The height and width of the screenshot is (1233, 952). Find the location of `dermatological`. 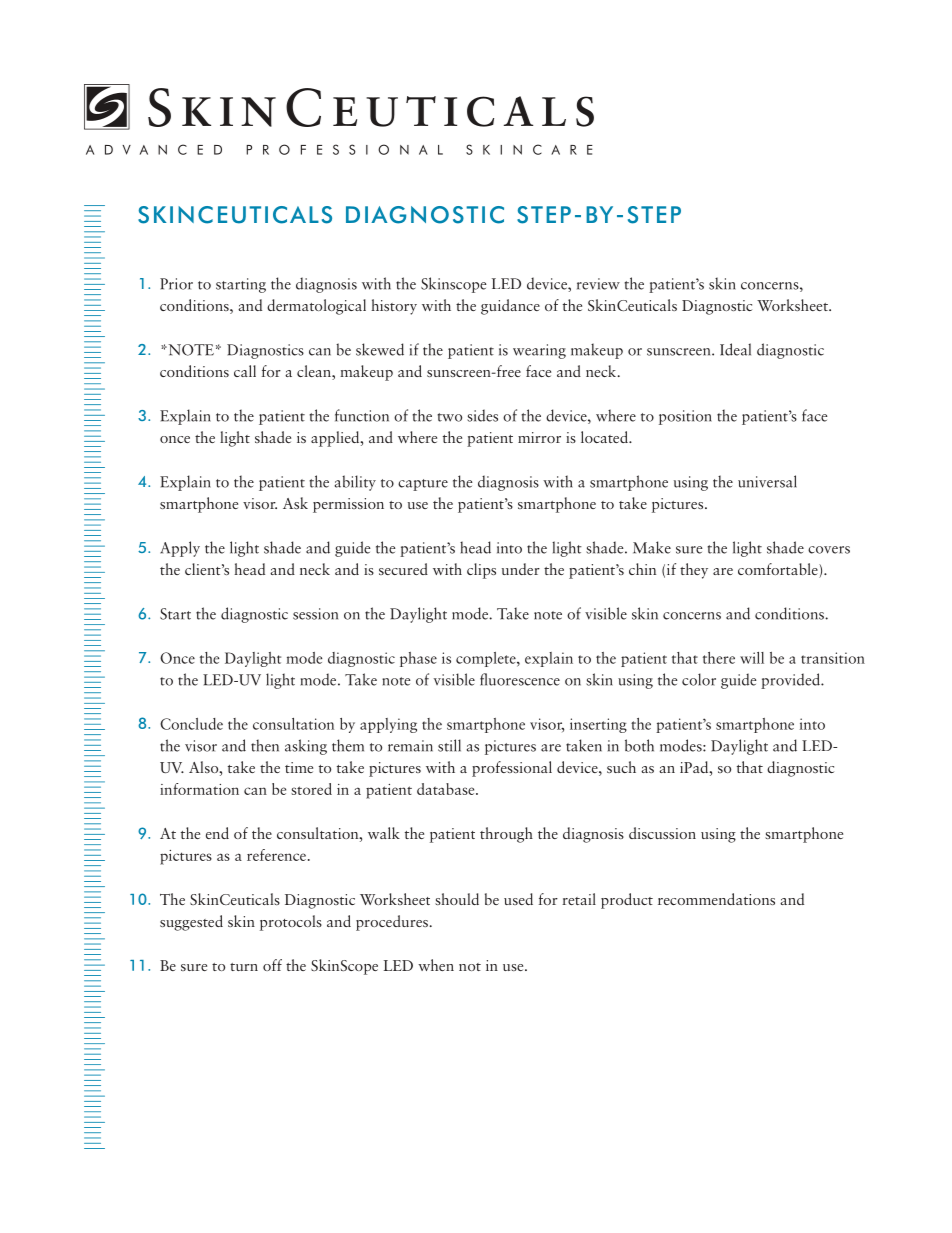

dermatological is located at coordinates (316, 307).
